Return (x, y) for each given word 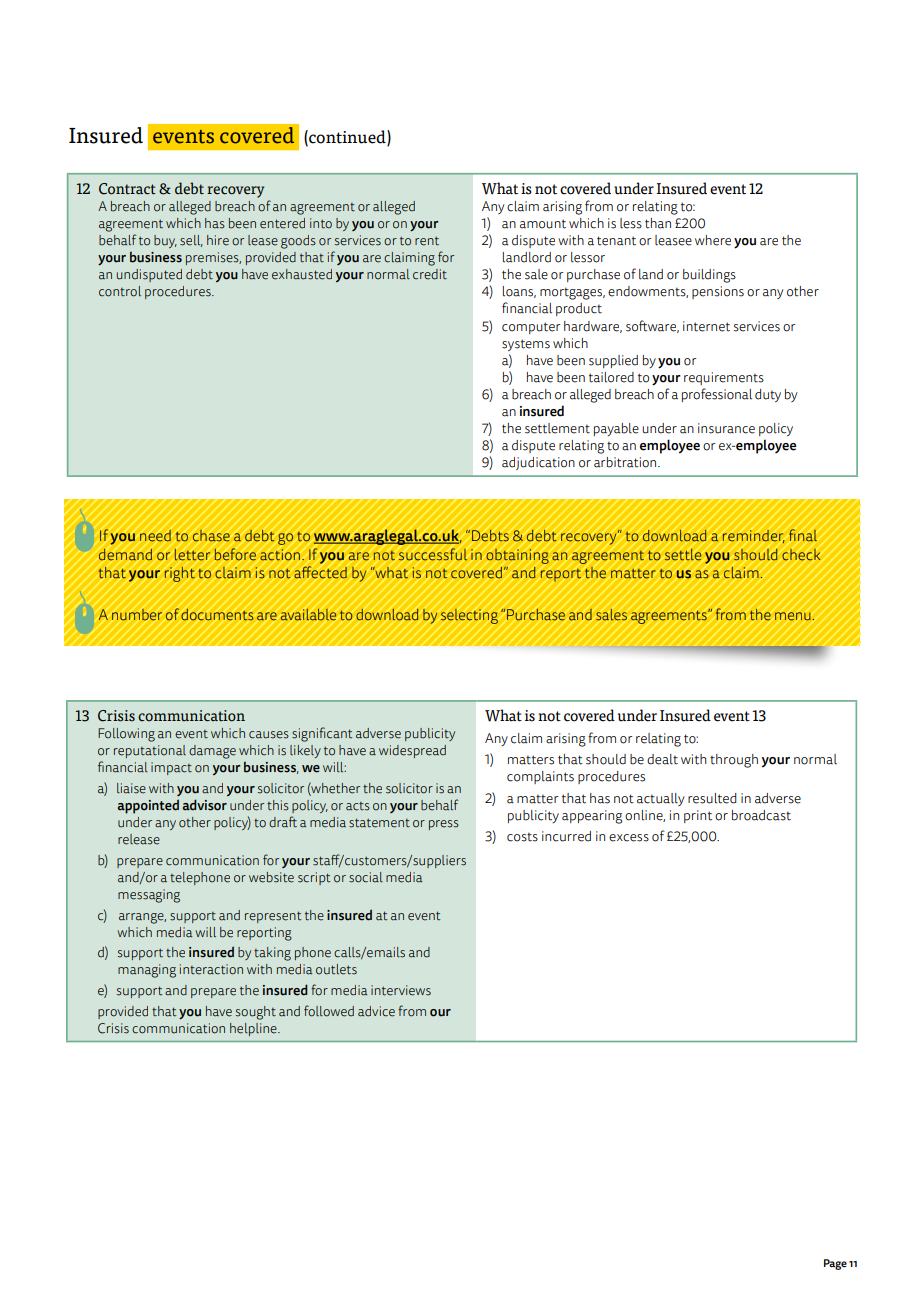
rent (427, 241)
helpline (254, 1029)
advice (376, 1011)
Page (835, 1264)
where (713, 240)
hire (218, 240)
